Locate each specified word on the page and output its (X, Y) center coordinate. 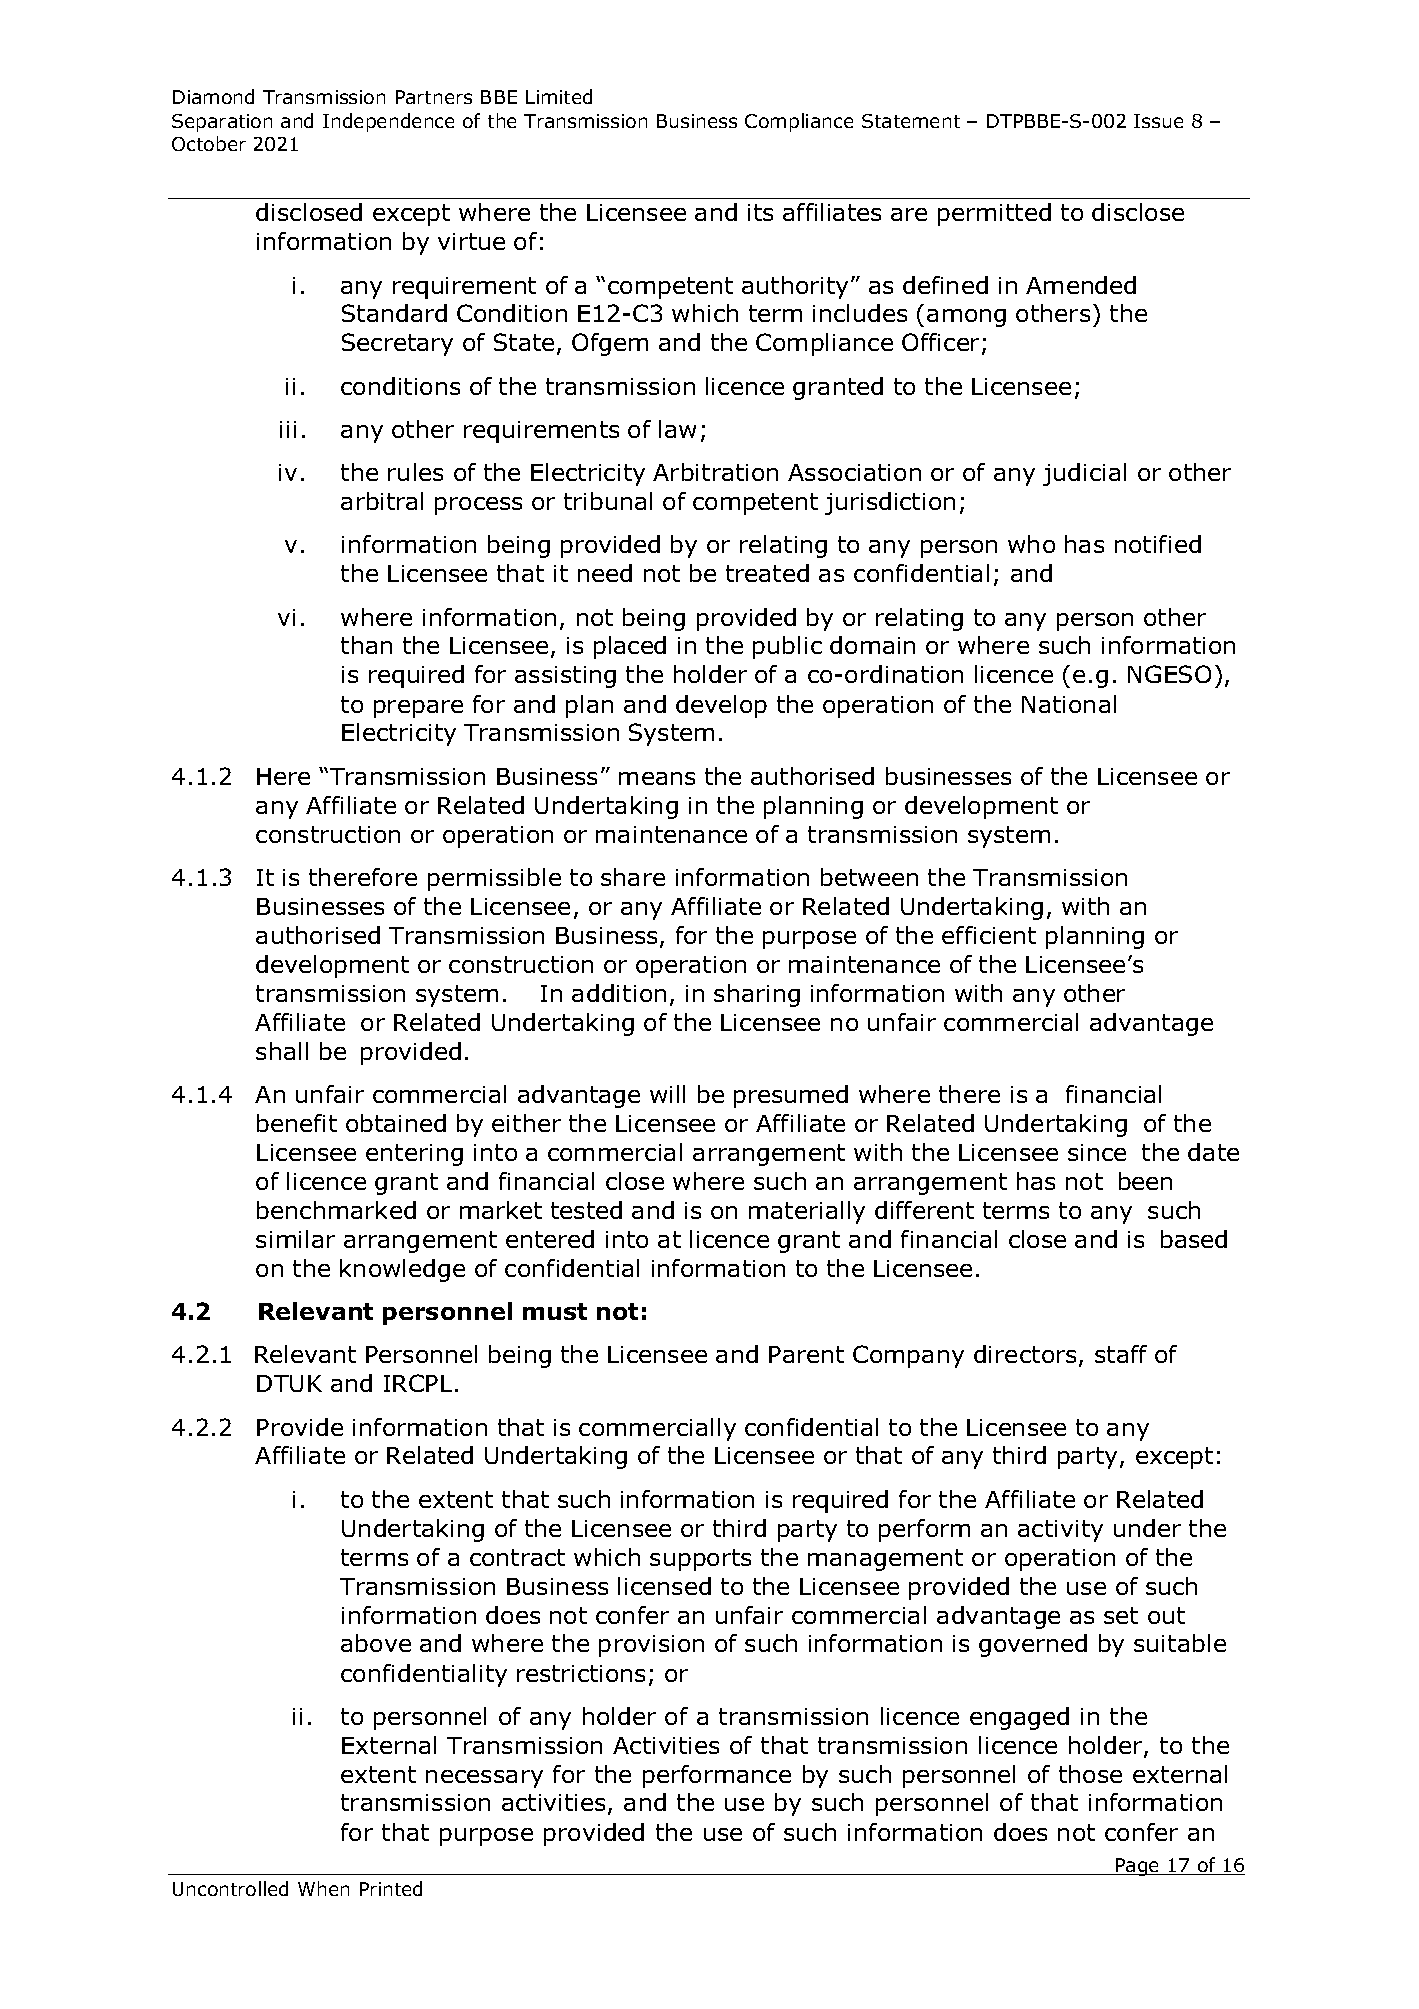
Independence (388, 122)
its (760, 212)
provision (651, 1646)
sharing (757, 995)
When (323, 1888)
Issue (1158, 121)
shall (282, 1051)
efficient (989, 935)
